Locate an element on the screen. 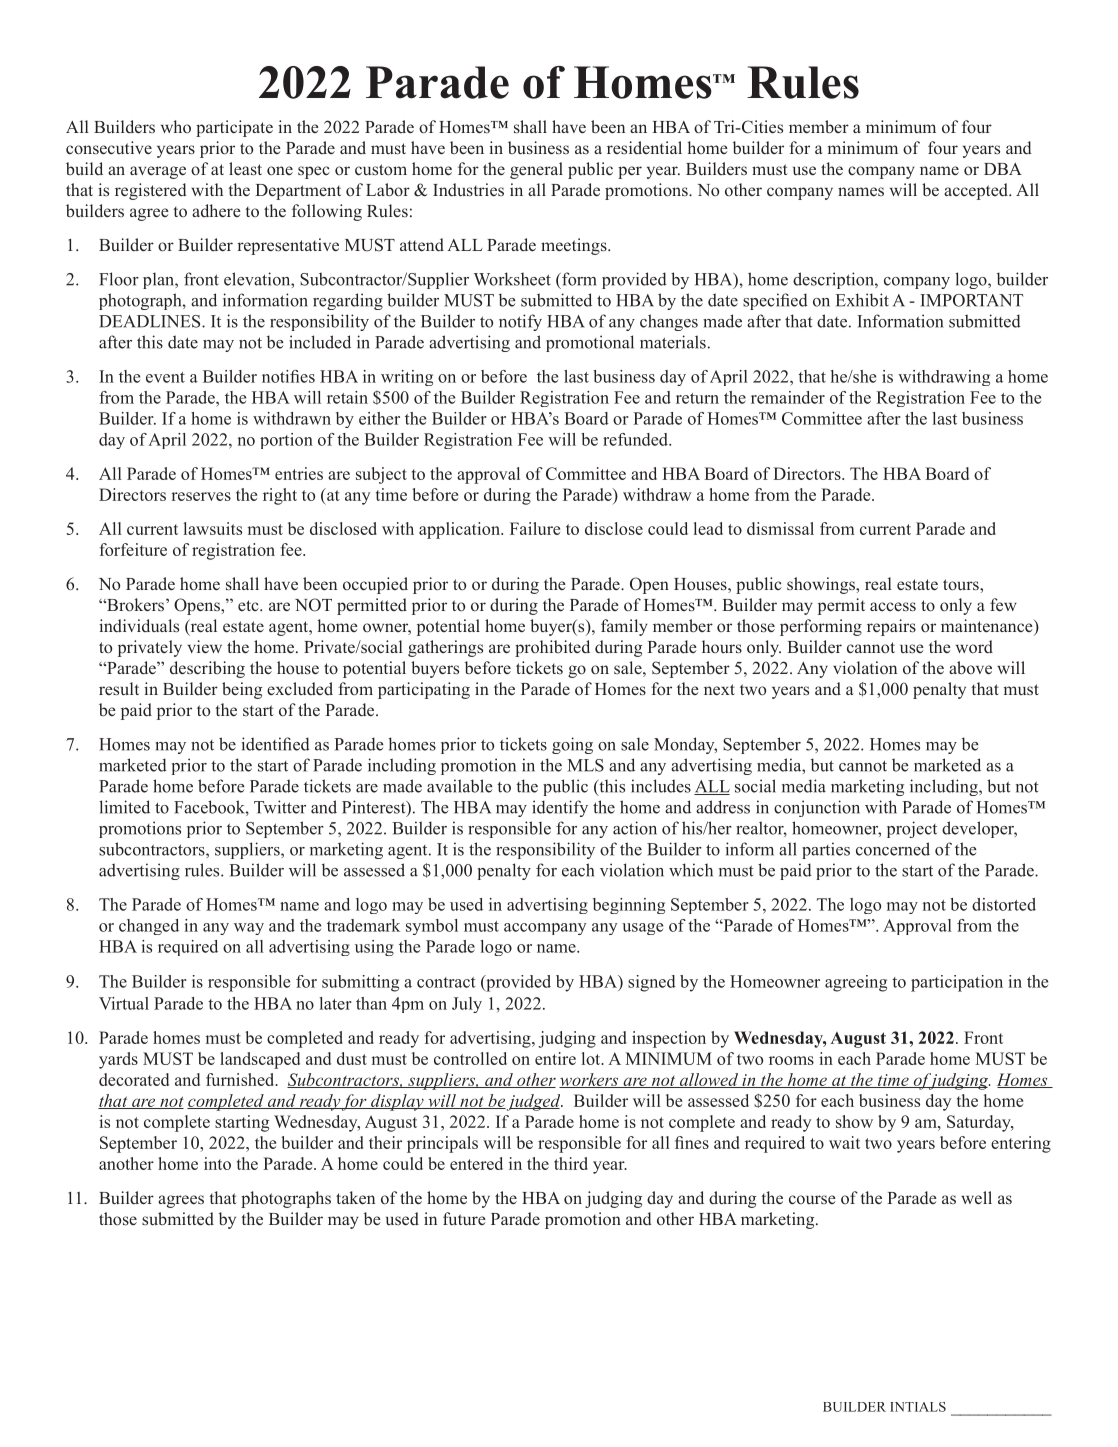  portion is located at coordinates (286, 441).
